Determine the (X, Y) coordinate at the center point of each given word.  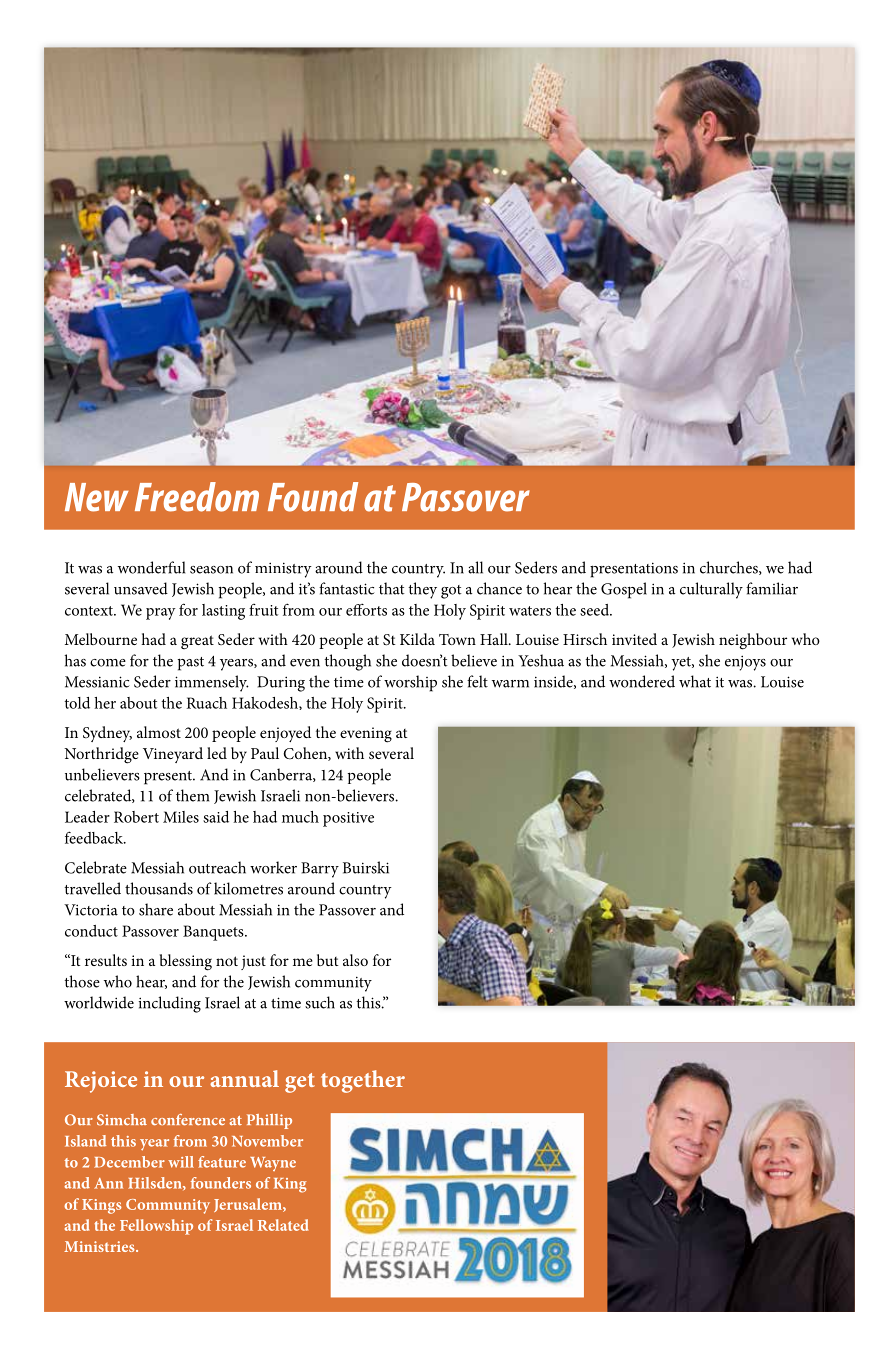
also (355, 960)
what (695, 681)
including (170, 1004)
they (422, 590)
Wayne (273, 1164)
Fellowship (156, 1227)
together (363, 1081)
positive (348, 819)
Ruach (207, 703)
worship (410, 683)
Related (283, 1225)
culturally (711, 590)
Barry (320, 870)
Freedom (197, 497)
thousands (159, 888)
